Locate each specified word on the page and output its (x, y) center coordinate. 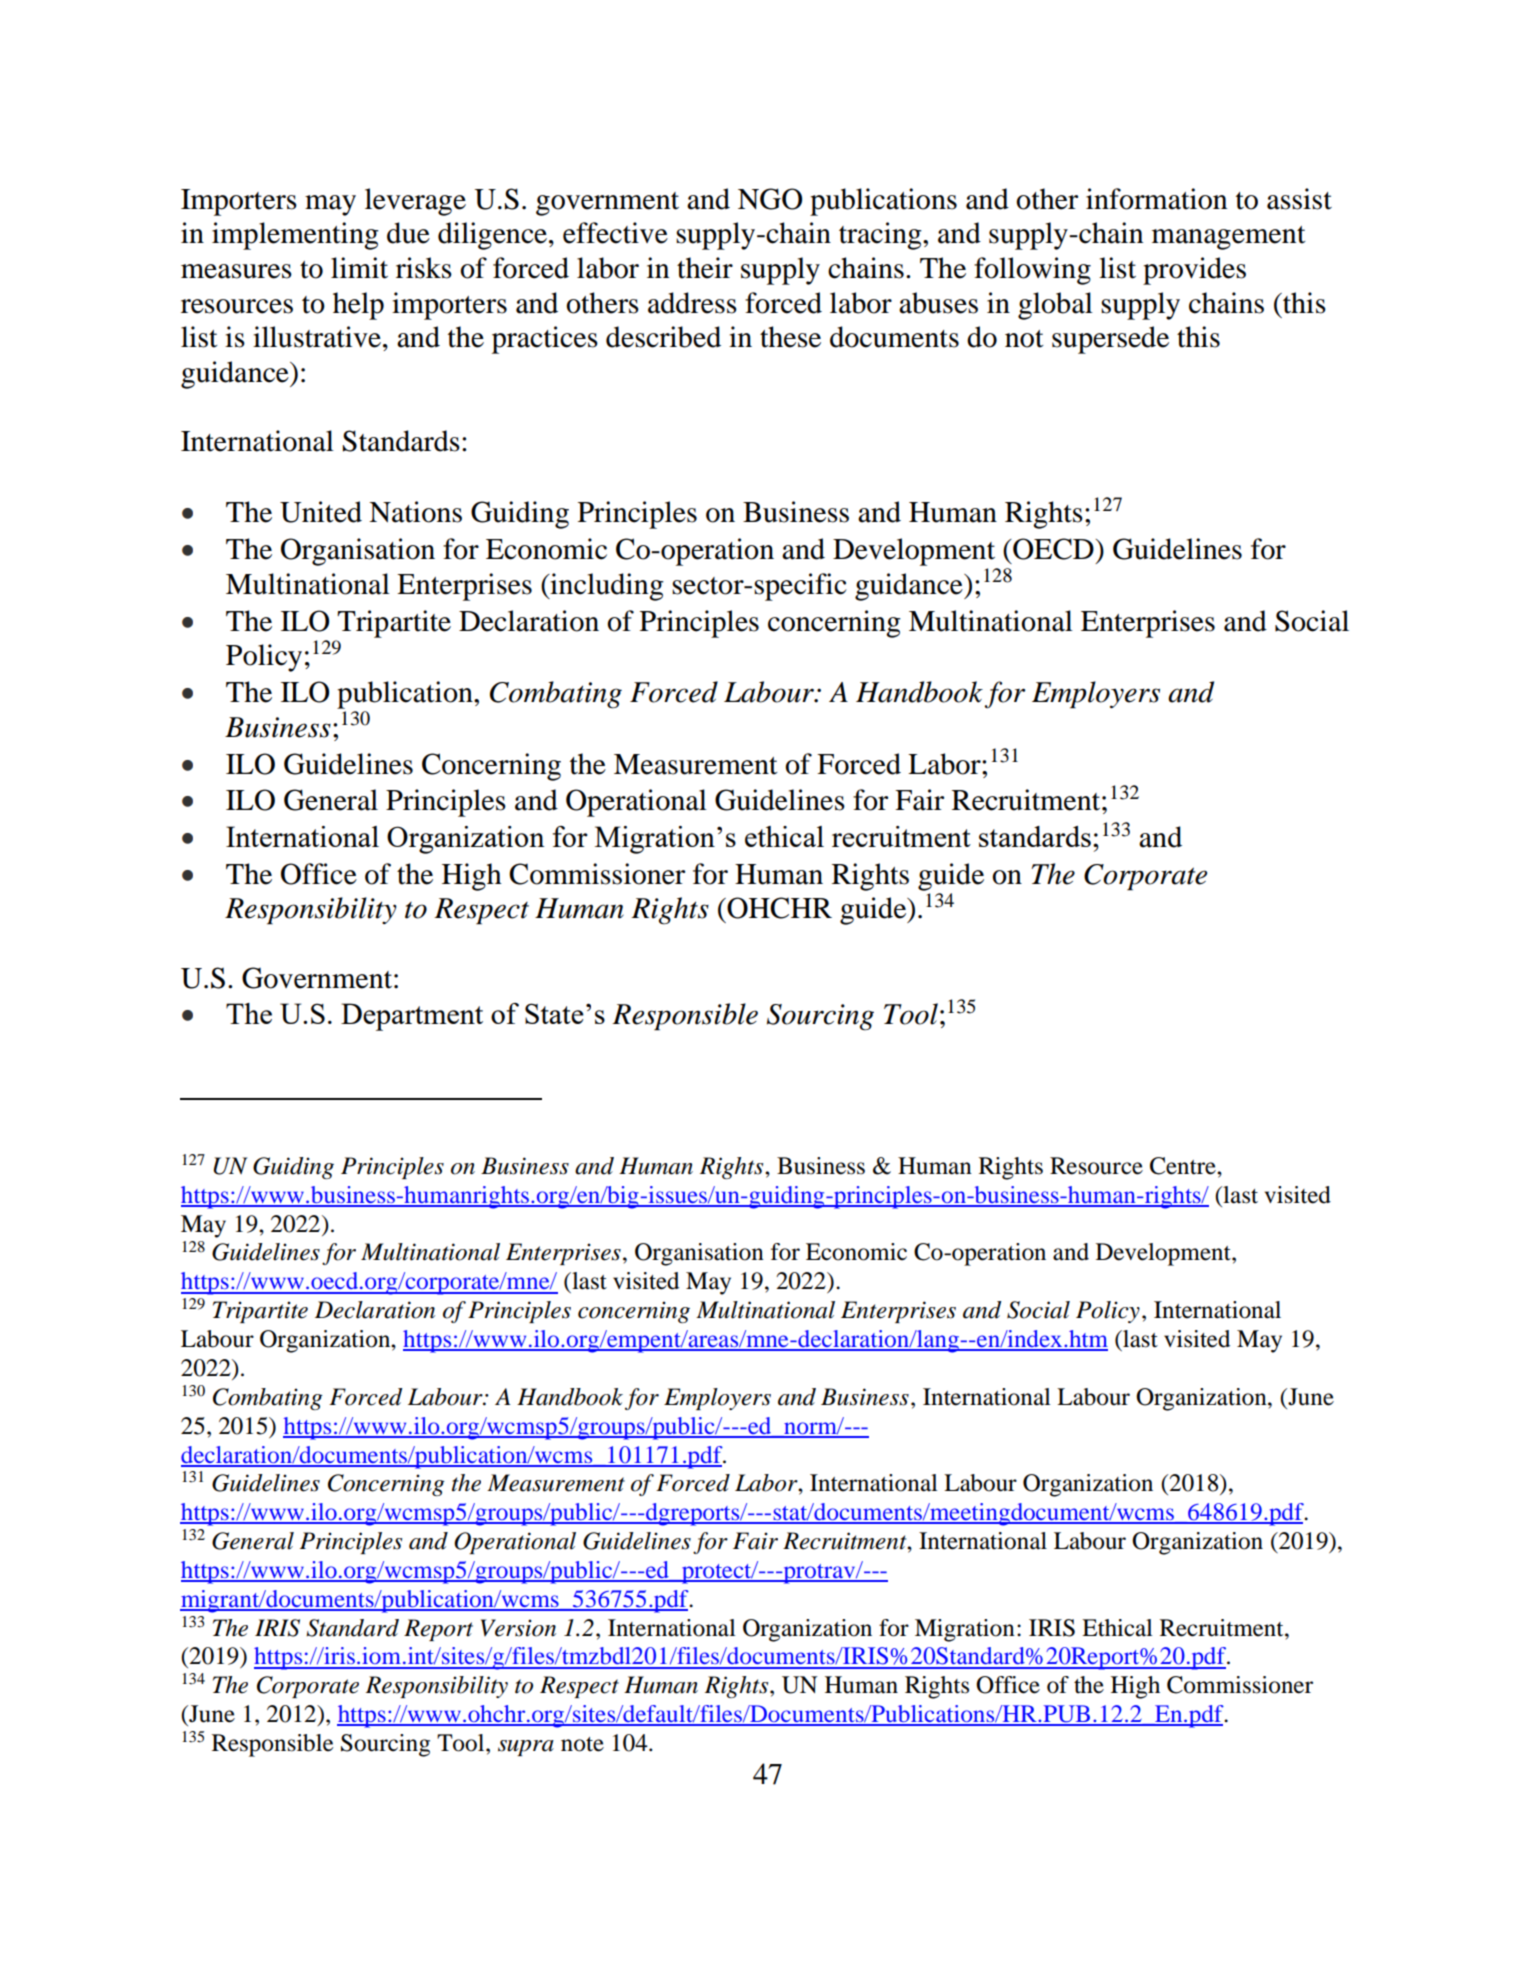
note (582, 1744)
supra (526, 1748)
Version (518, 1628)
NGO (770, 199)
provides (1194, 271)
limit (359, 268)
